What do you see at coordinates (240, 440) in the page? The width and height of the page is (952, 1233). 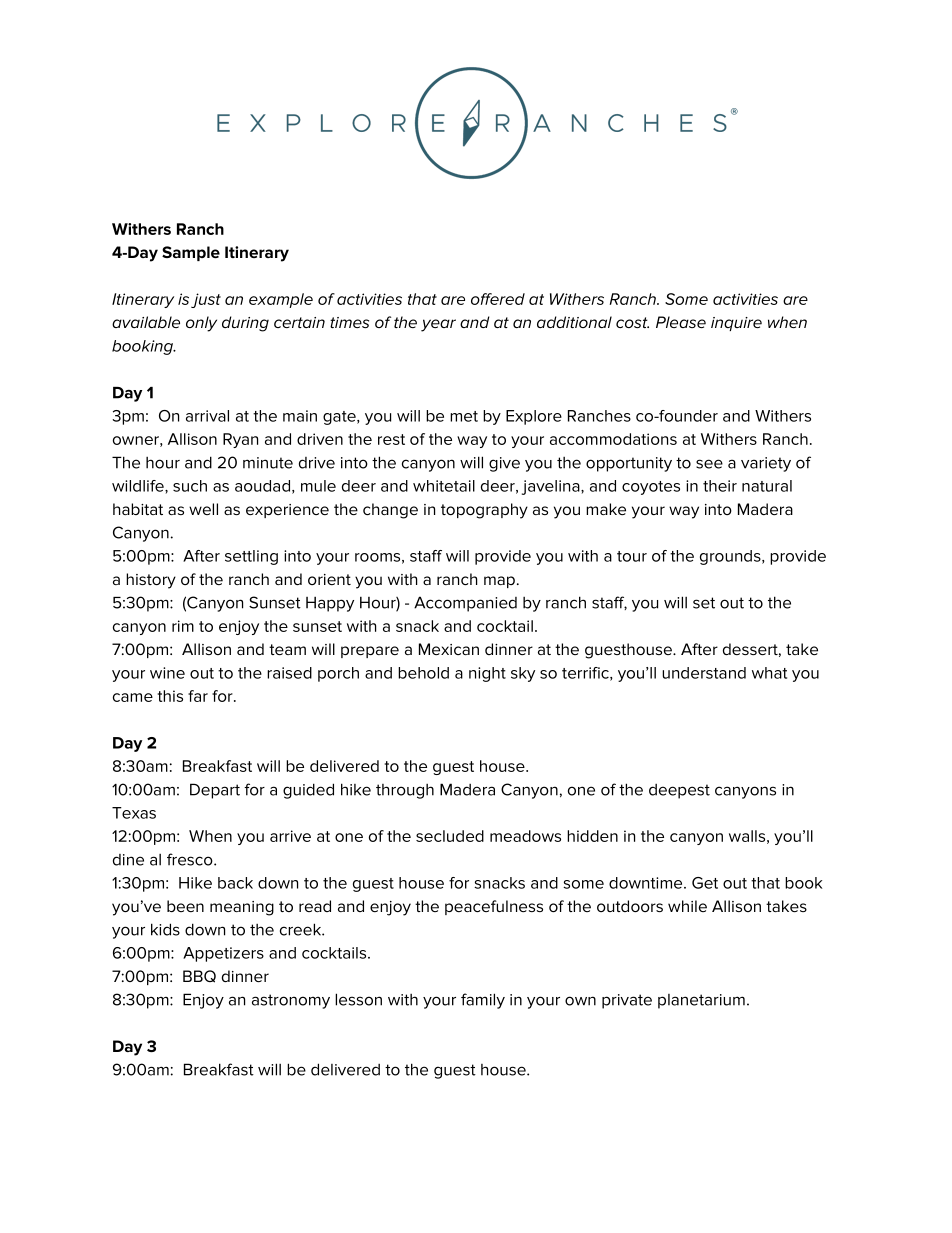 I see `Ryan` at bounding box center [240, 440].
